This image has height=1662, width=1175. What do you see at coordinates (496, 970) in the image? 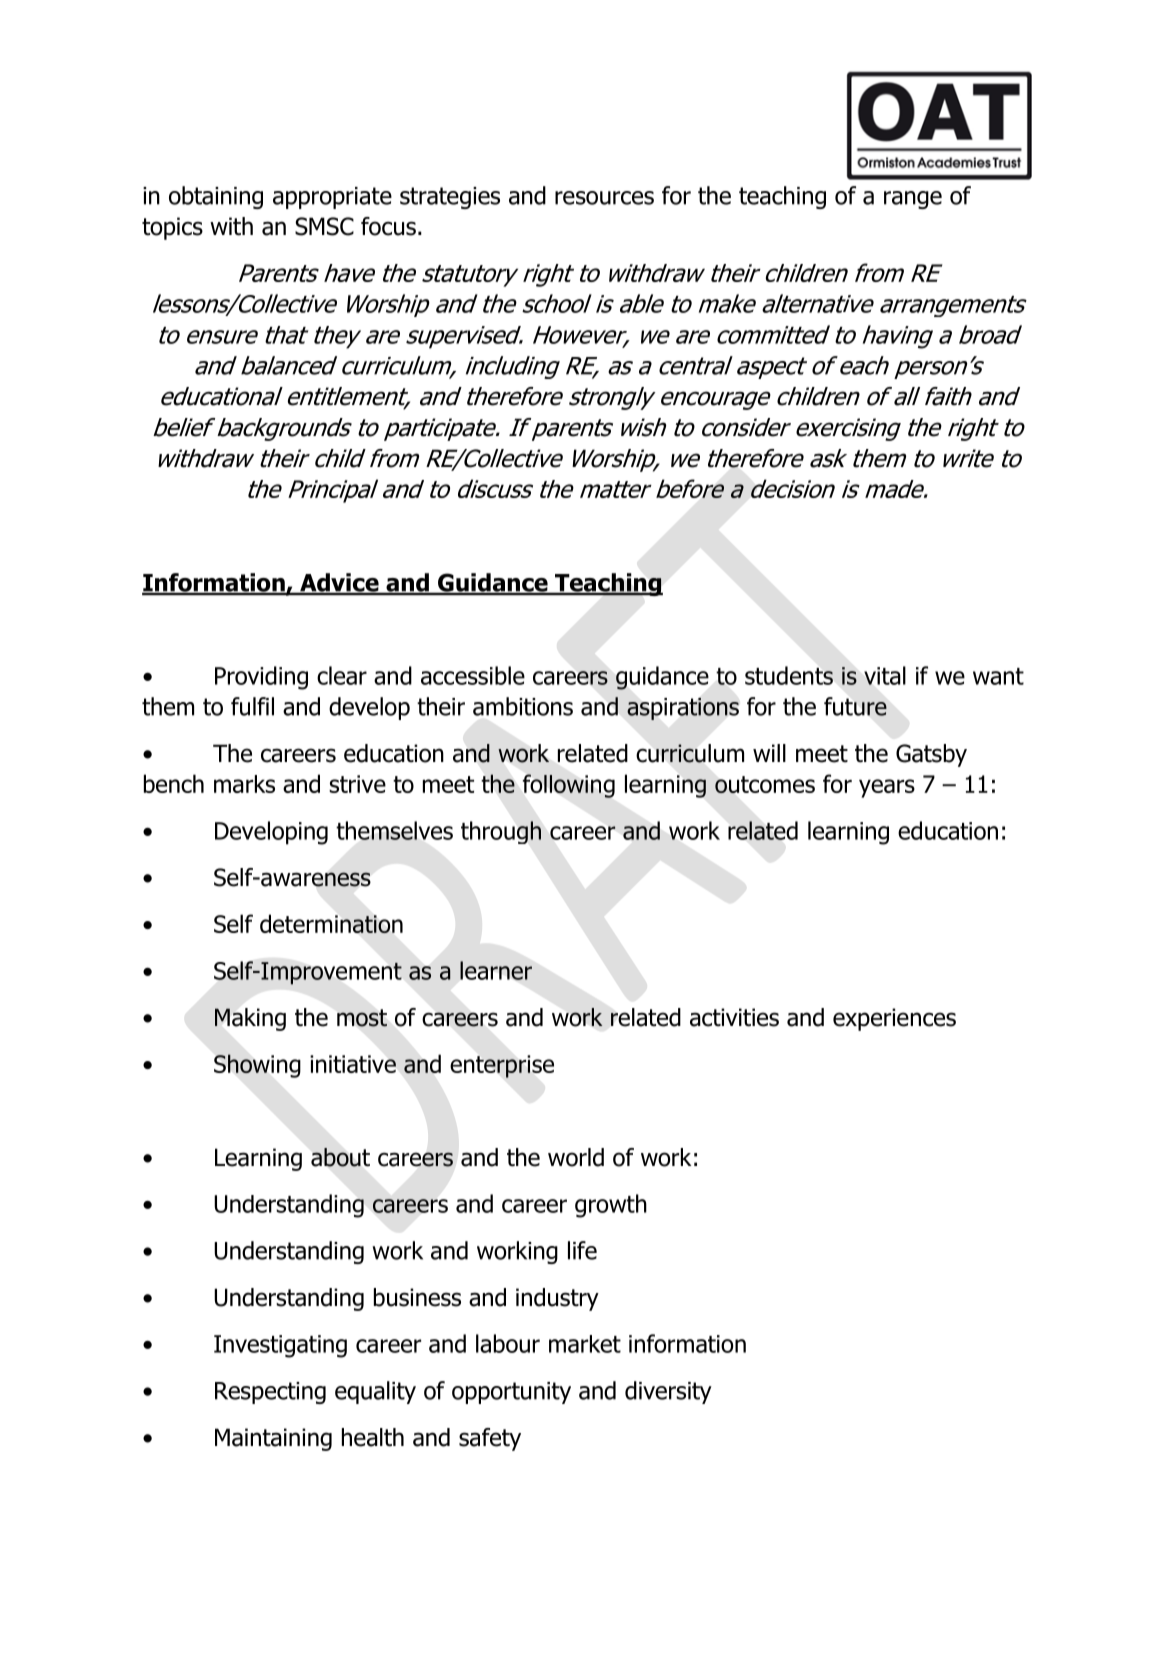
I see `learner` at bounding box center [496, 970].
